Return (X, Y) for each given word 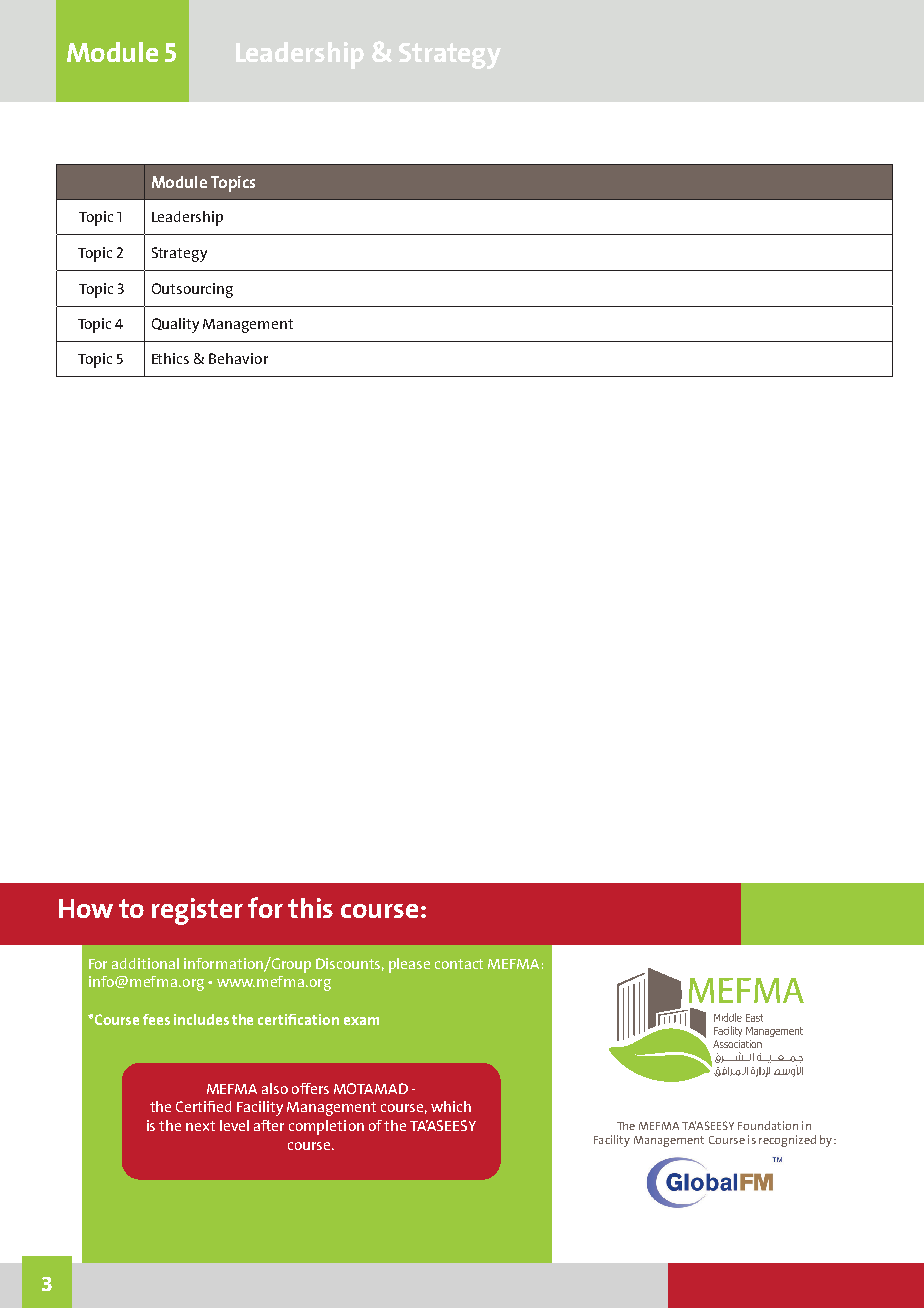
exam (361, 1021)
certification (298, 1019)
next (200, 1126)
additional (145, 963)
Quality (175, 325)
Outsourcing (192, 290)
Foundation (768, 1125)
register (197, 911)
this (310, 908)
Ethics (170, 358)
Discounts (350, 964)
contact (459, 964)
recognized (787, 1141)
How (86, 908)
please (409, 965)
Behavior (238, 358)
